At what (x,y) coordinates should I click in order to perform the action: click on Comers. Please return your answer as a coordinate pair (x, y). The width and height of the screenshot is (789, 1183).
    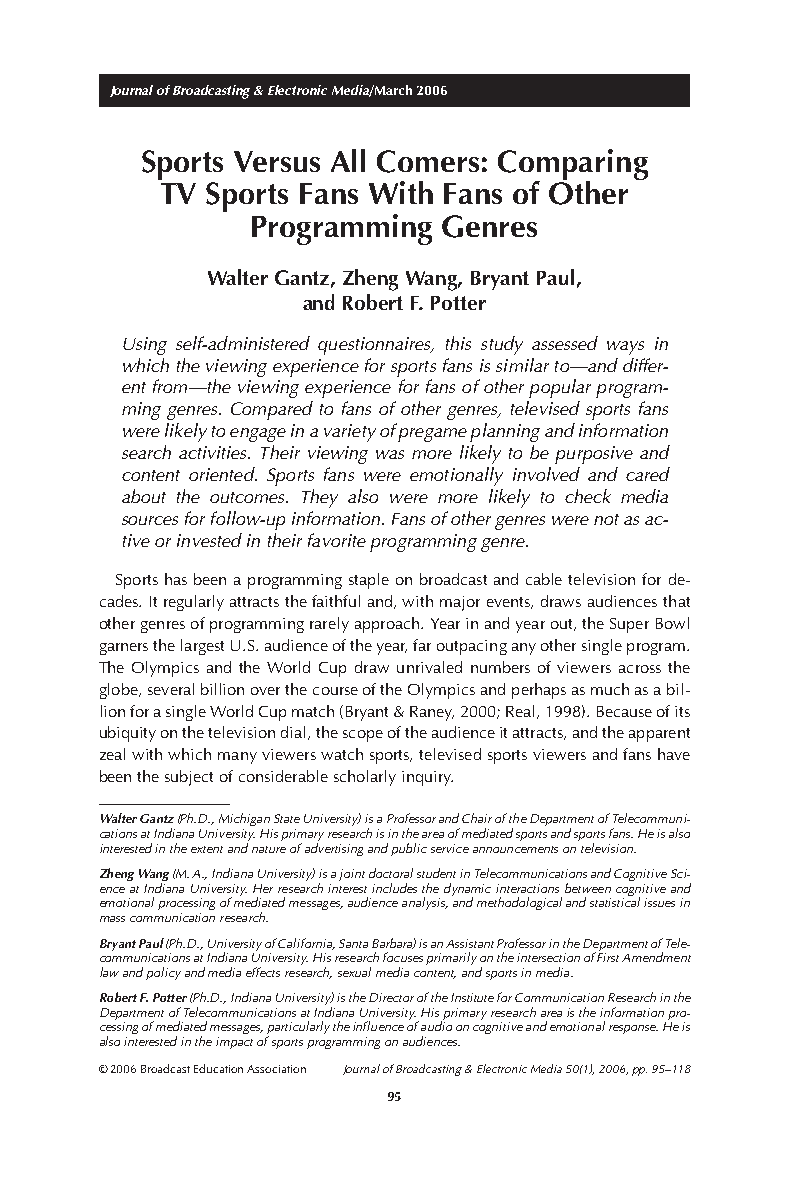
    Looking at the image, I should click on (428, 161).
